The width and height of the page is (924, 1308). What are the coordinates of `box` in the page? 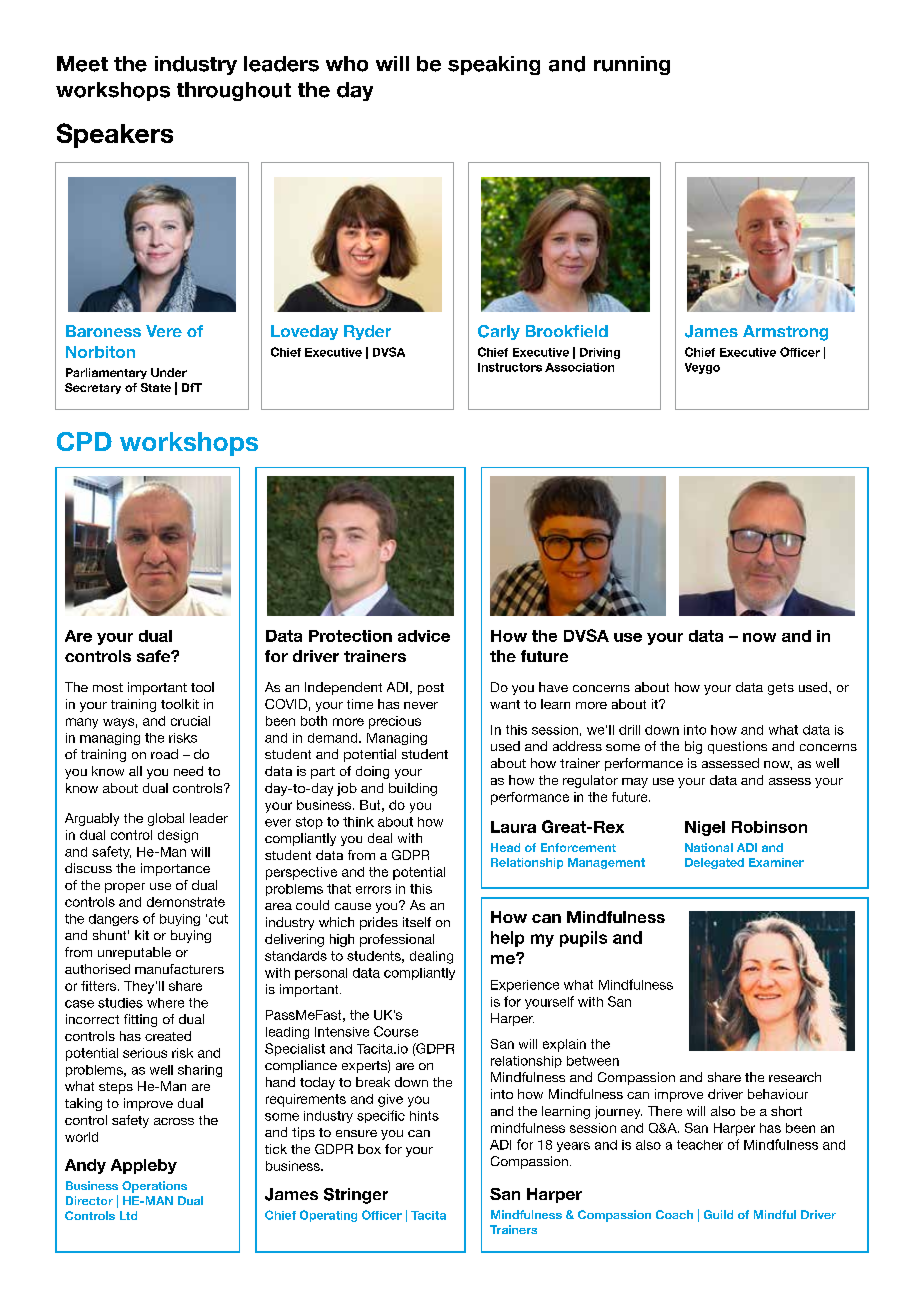 It's located at (369, 1149).
